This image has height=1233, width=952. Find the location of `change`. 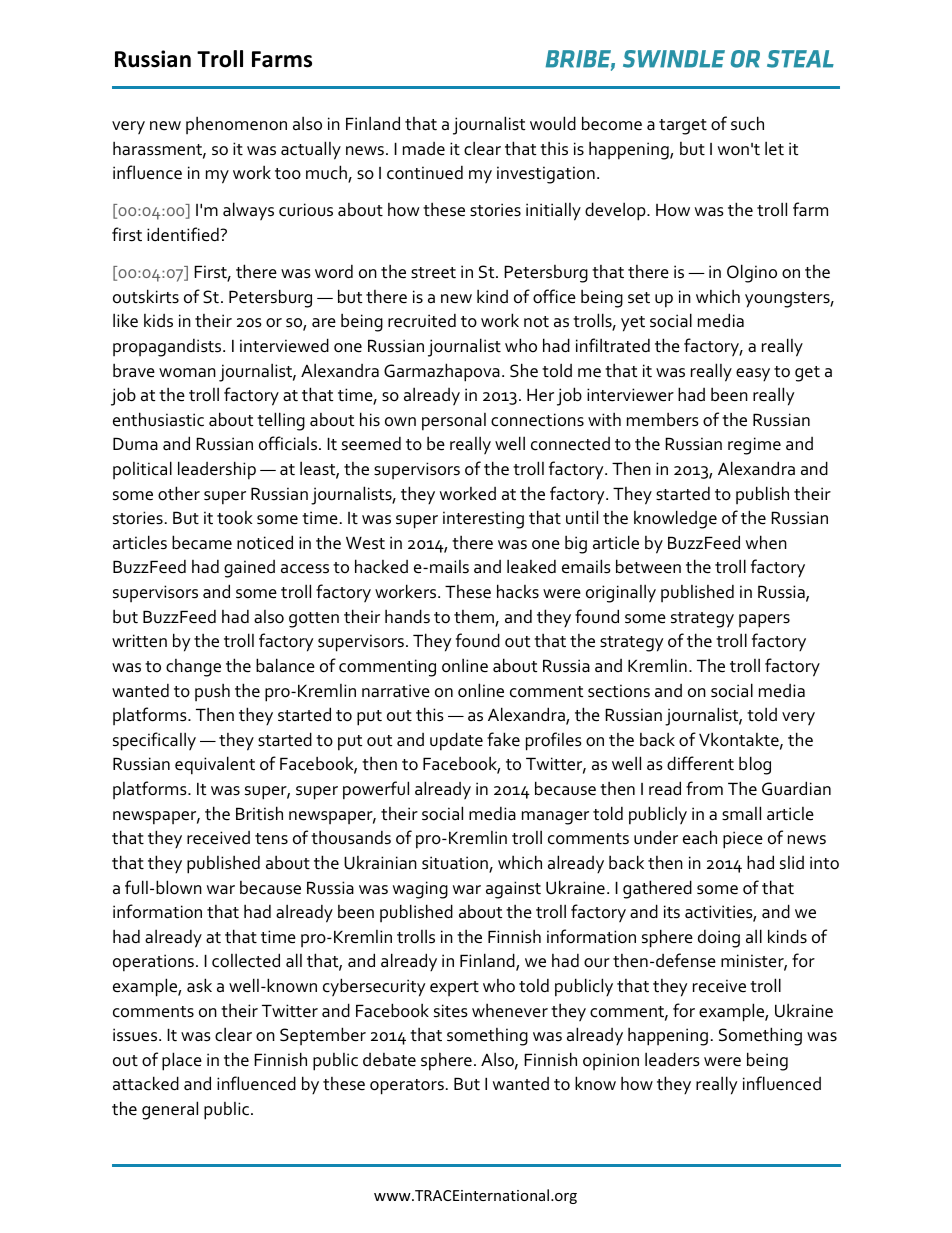

change is located at coordinates (193, 668).
